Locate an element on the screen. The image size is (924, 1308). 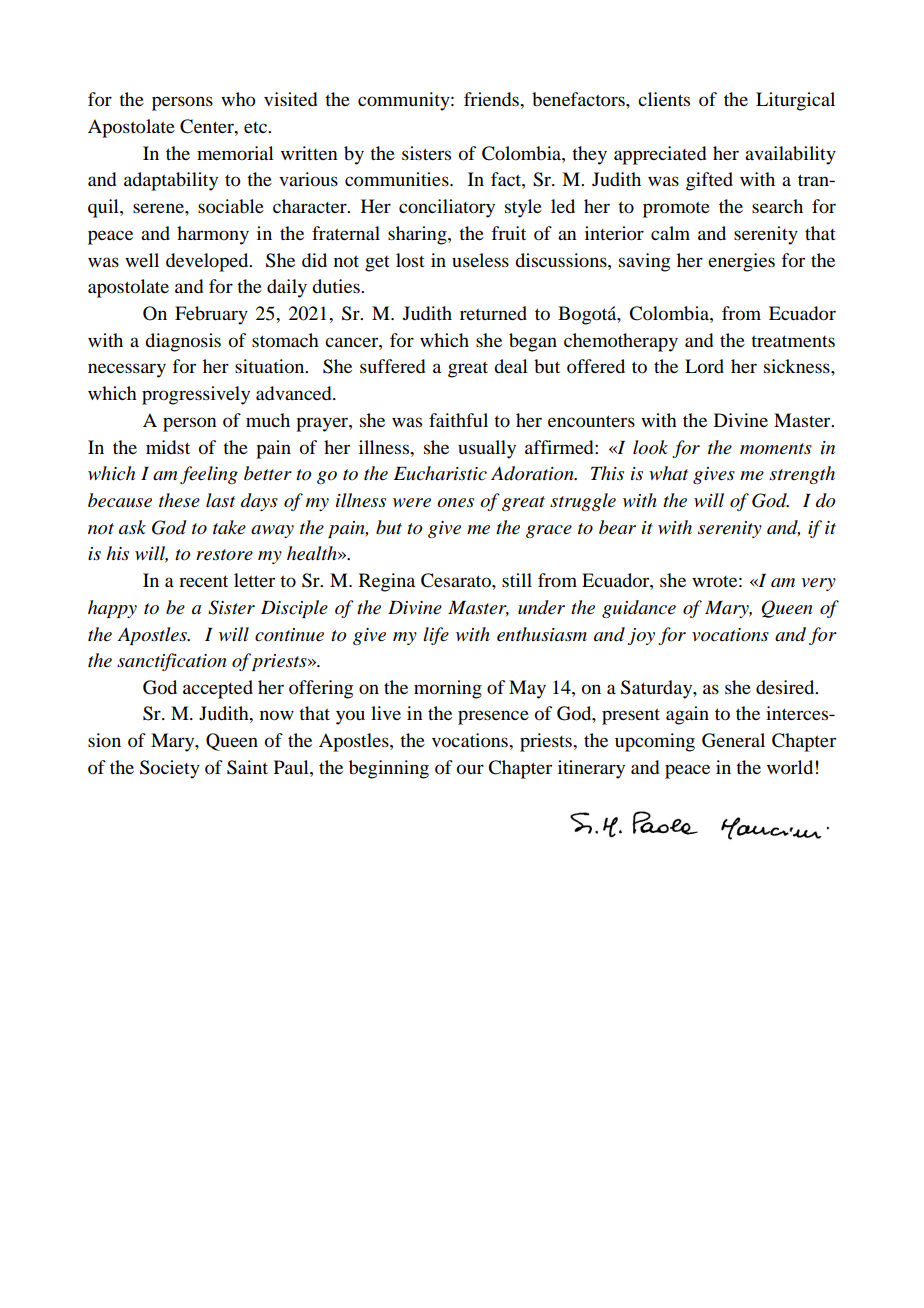
returned is located at coordinates (493, 313).
